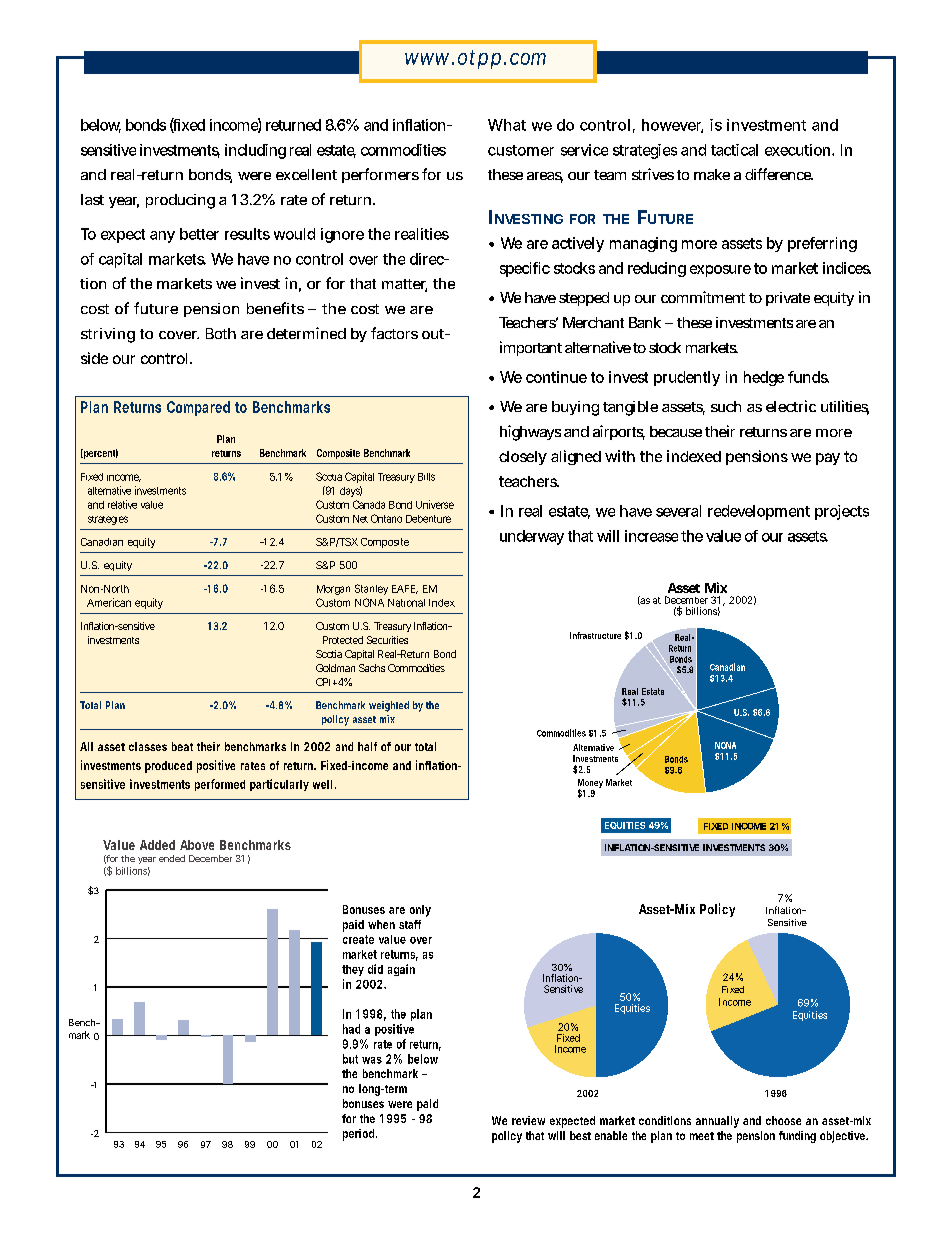 This screenshot has height=1233, width=952. Describe the element at coordinates (109, 602) in the screenshot. I see `American` at that location.
